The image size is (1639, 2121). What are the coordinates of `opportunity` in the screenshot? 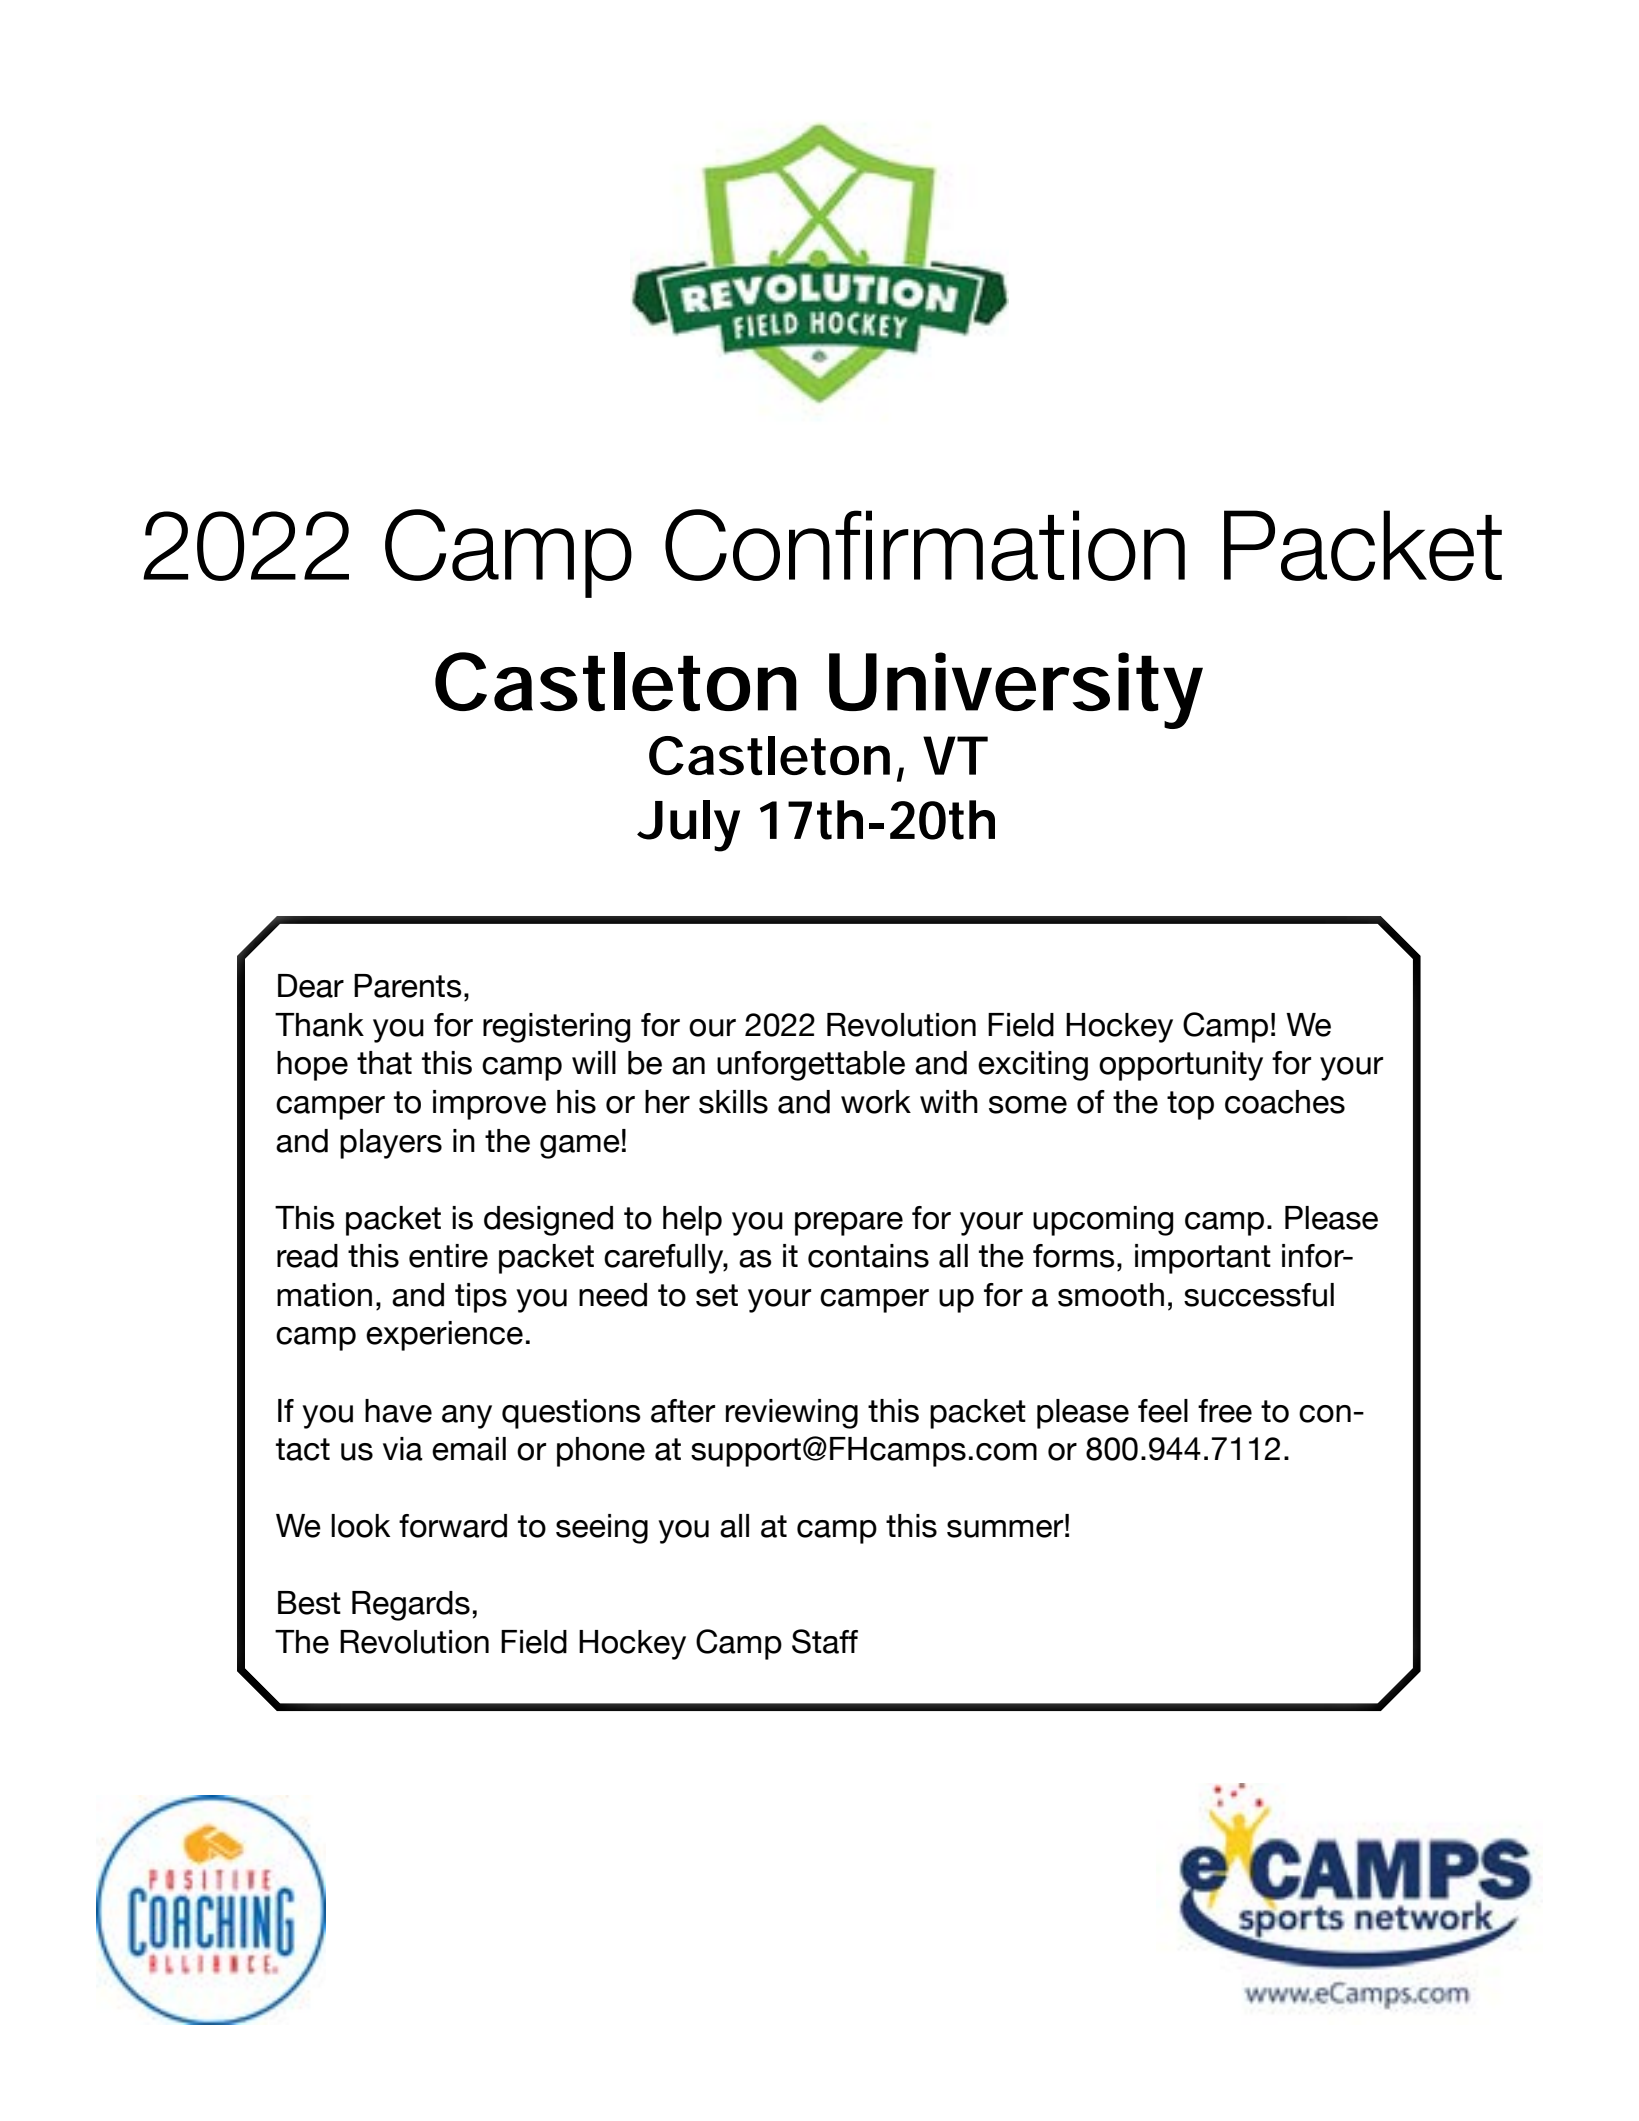 It's located at (1181, 1066).
